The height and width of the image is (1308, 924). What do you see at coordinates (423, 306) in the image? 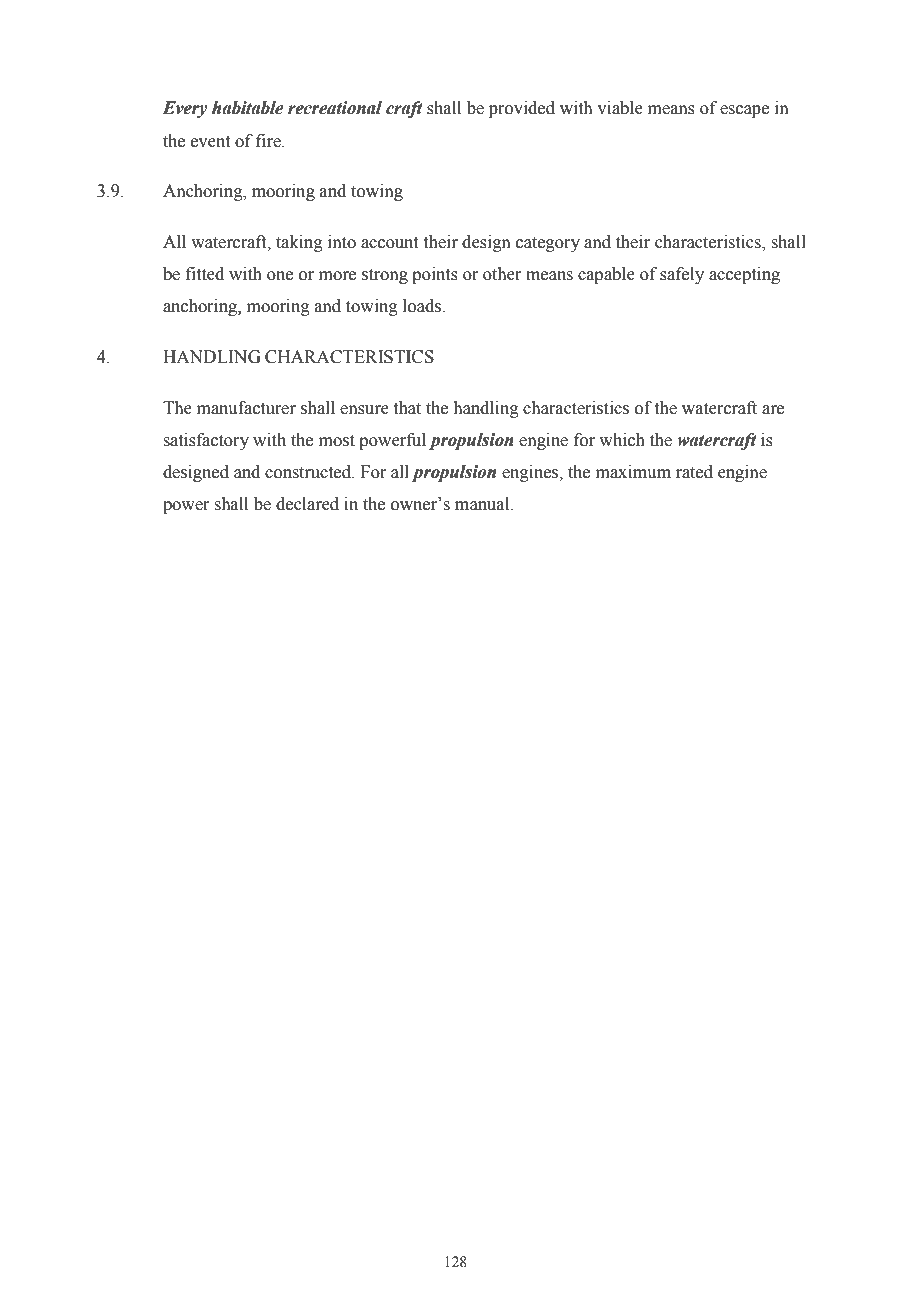
I see `loads` at bounding box center [423, 306].
